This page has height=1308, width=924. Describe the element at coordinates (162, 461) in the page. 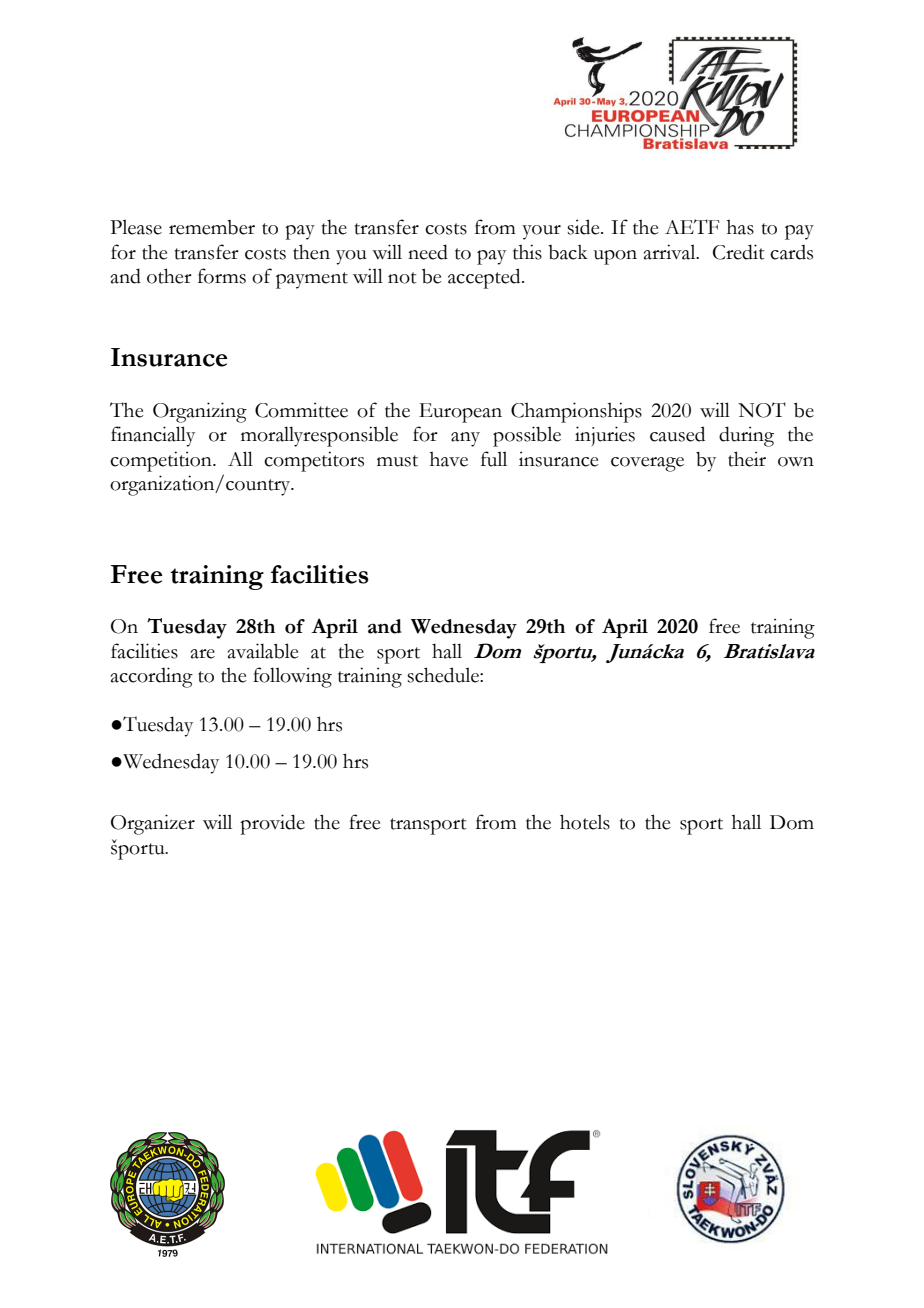

I see `competition` at that location.
